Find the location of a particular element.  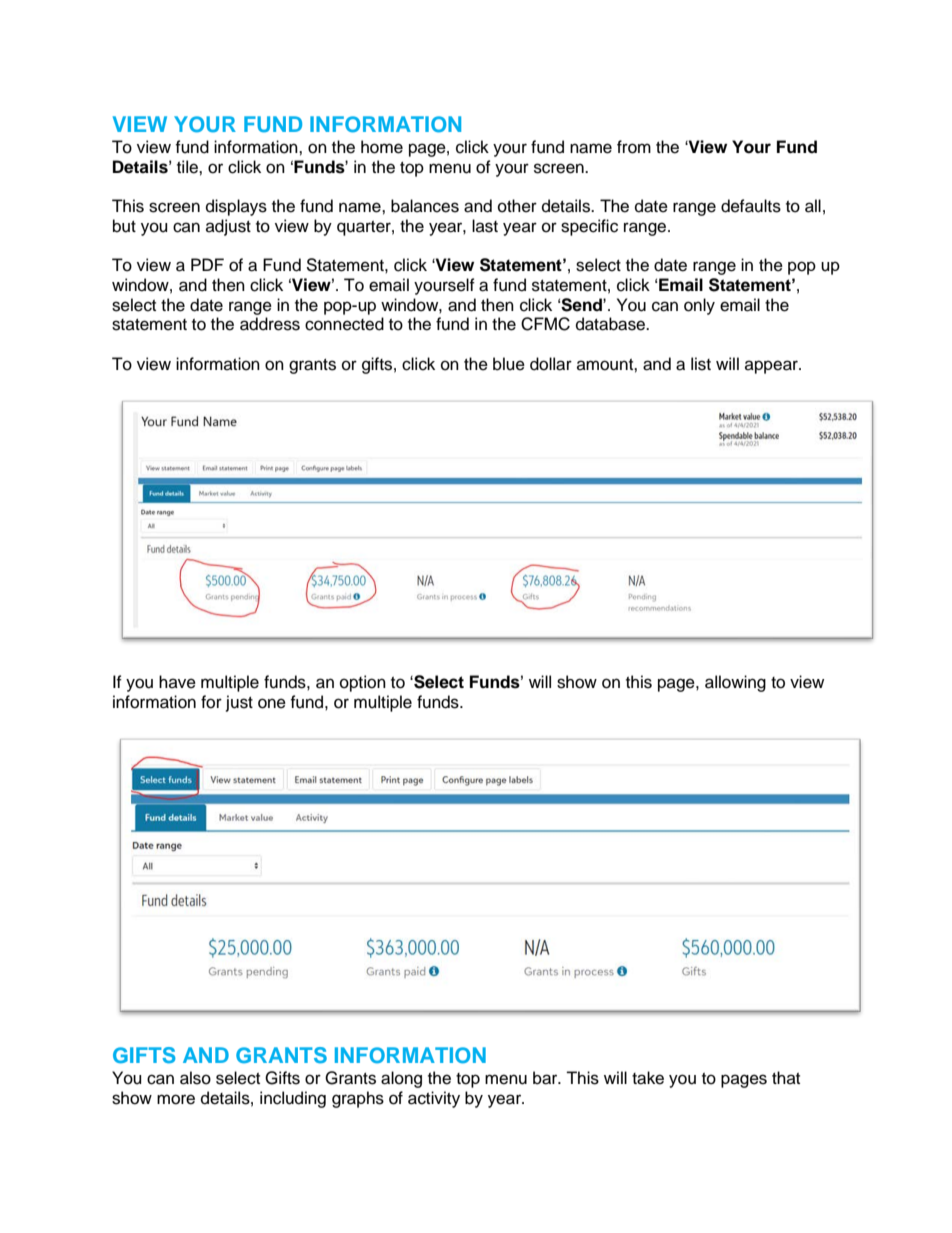

list is located at coordinates (701, 364).
